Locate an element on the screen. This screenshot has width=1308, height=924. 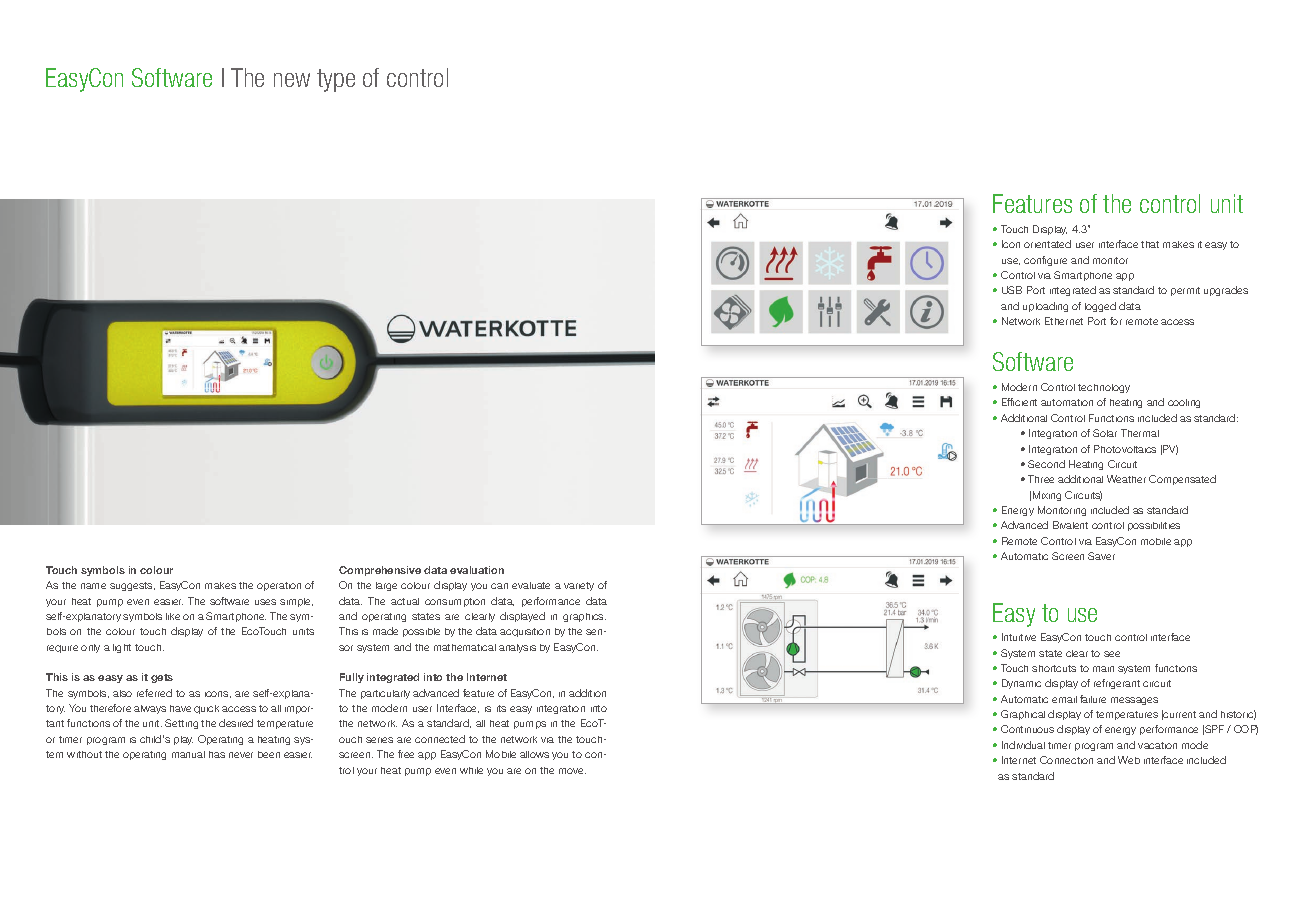
Solar is located at coordinates (1105, 433).
